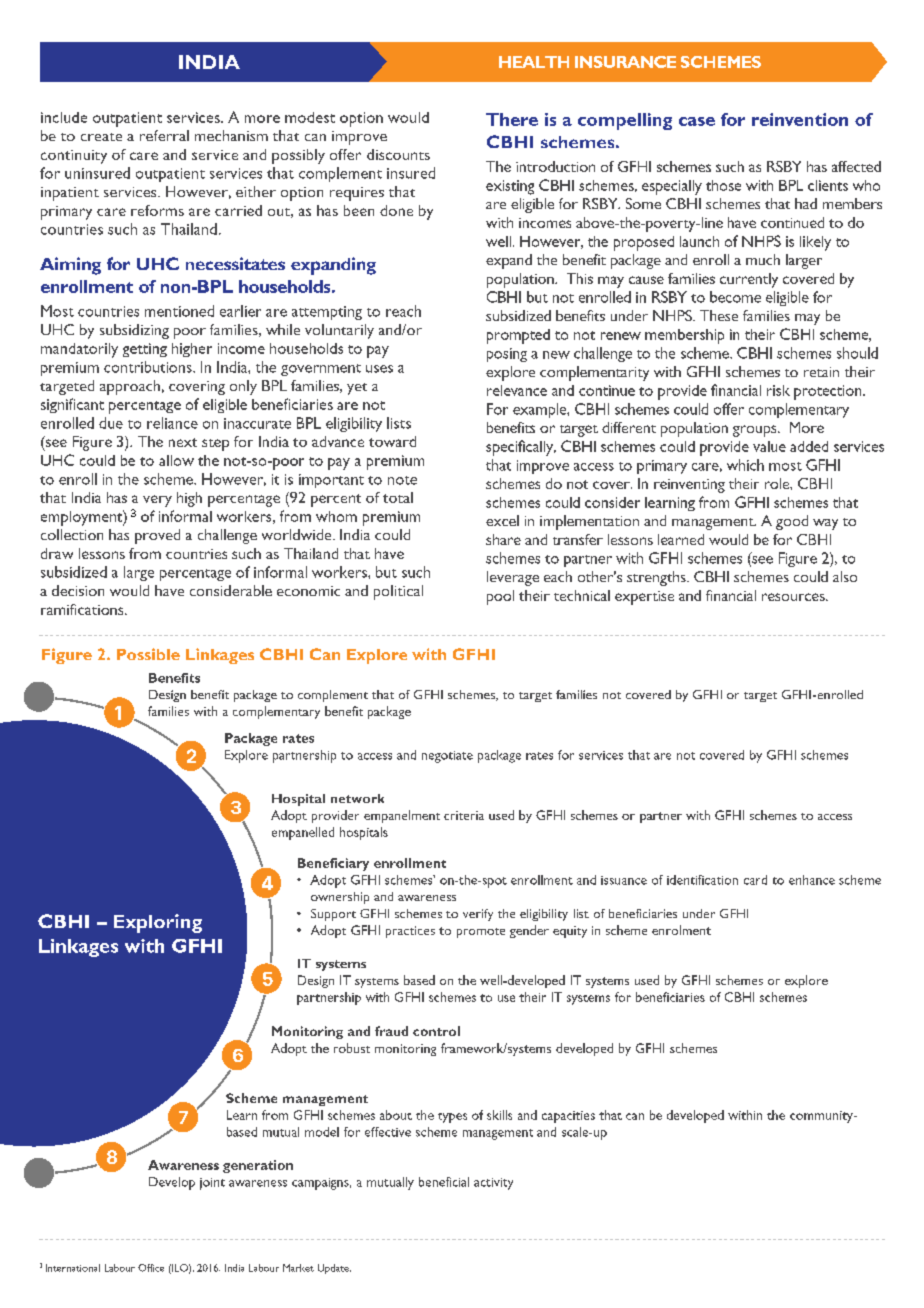 Image resolution: width=924 pixels, height=1308 pixels. Describe the element at coordinates (164, 135) in the page. I see `referral` at that location.
